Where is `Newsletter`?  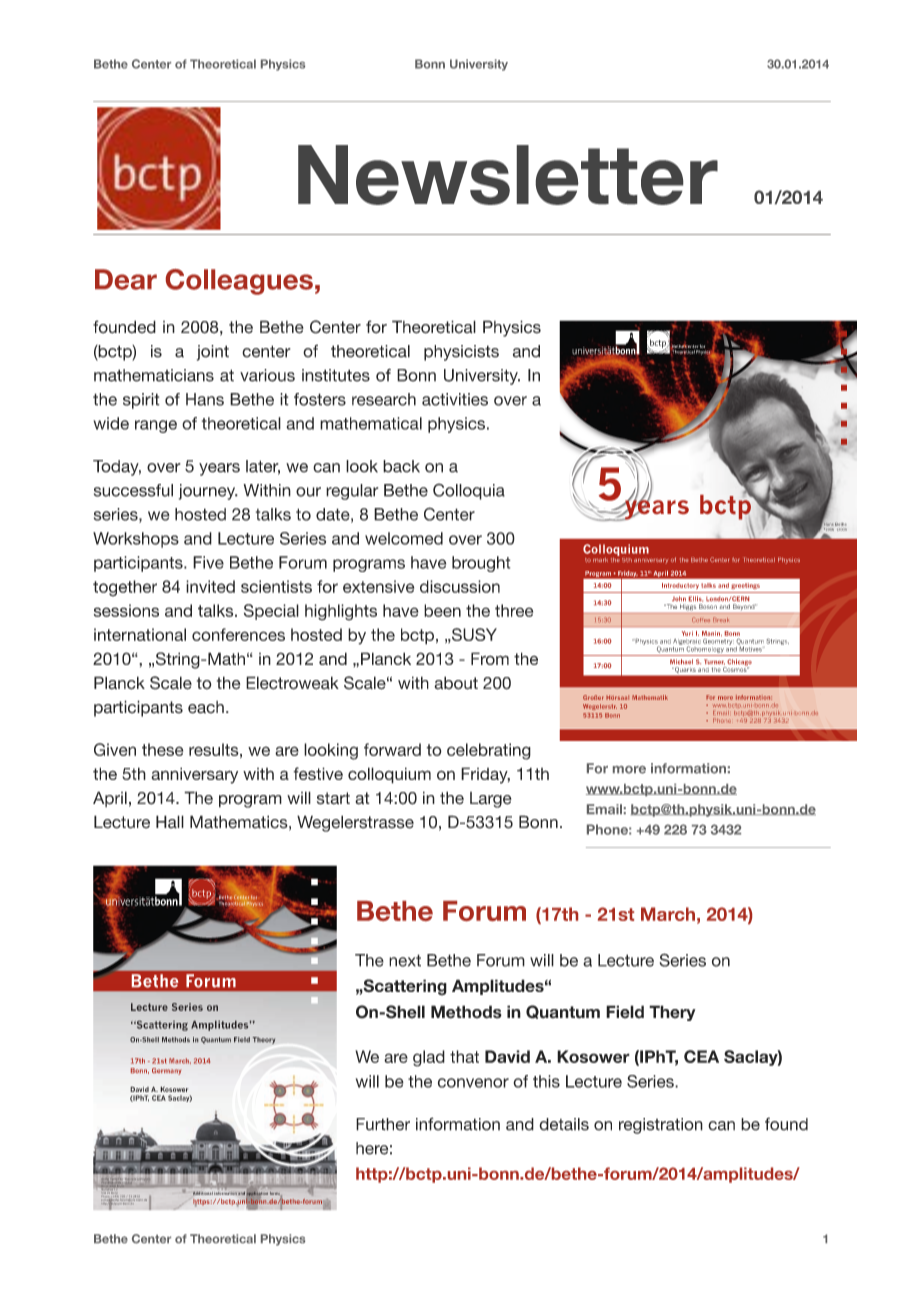 Newsletter is located at coordinates (508, 175).
